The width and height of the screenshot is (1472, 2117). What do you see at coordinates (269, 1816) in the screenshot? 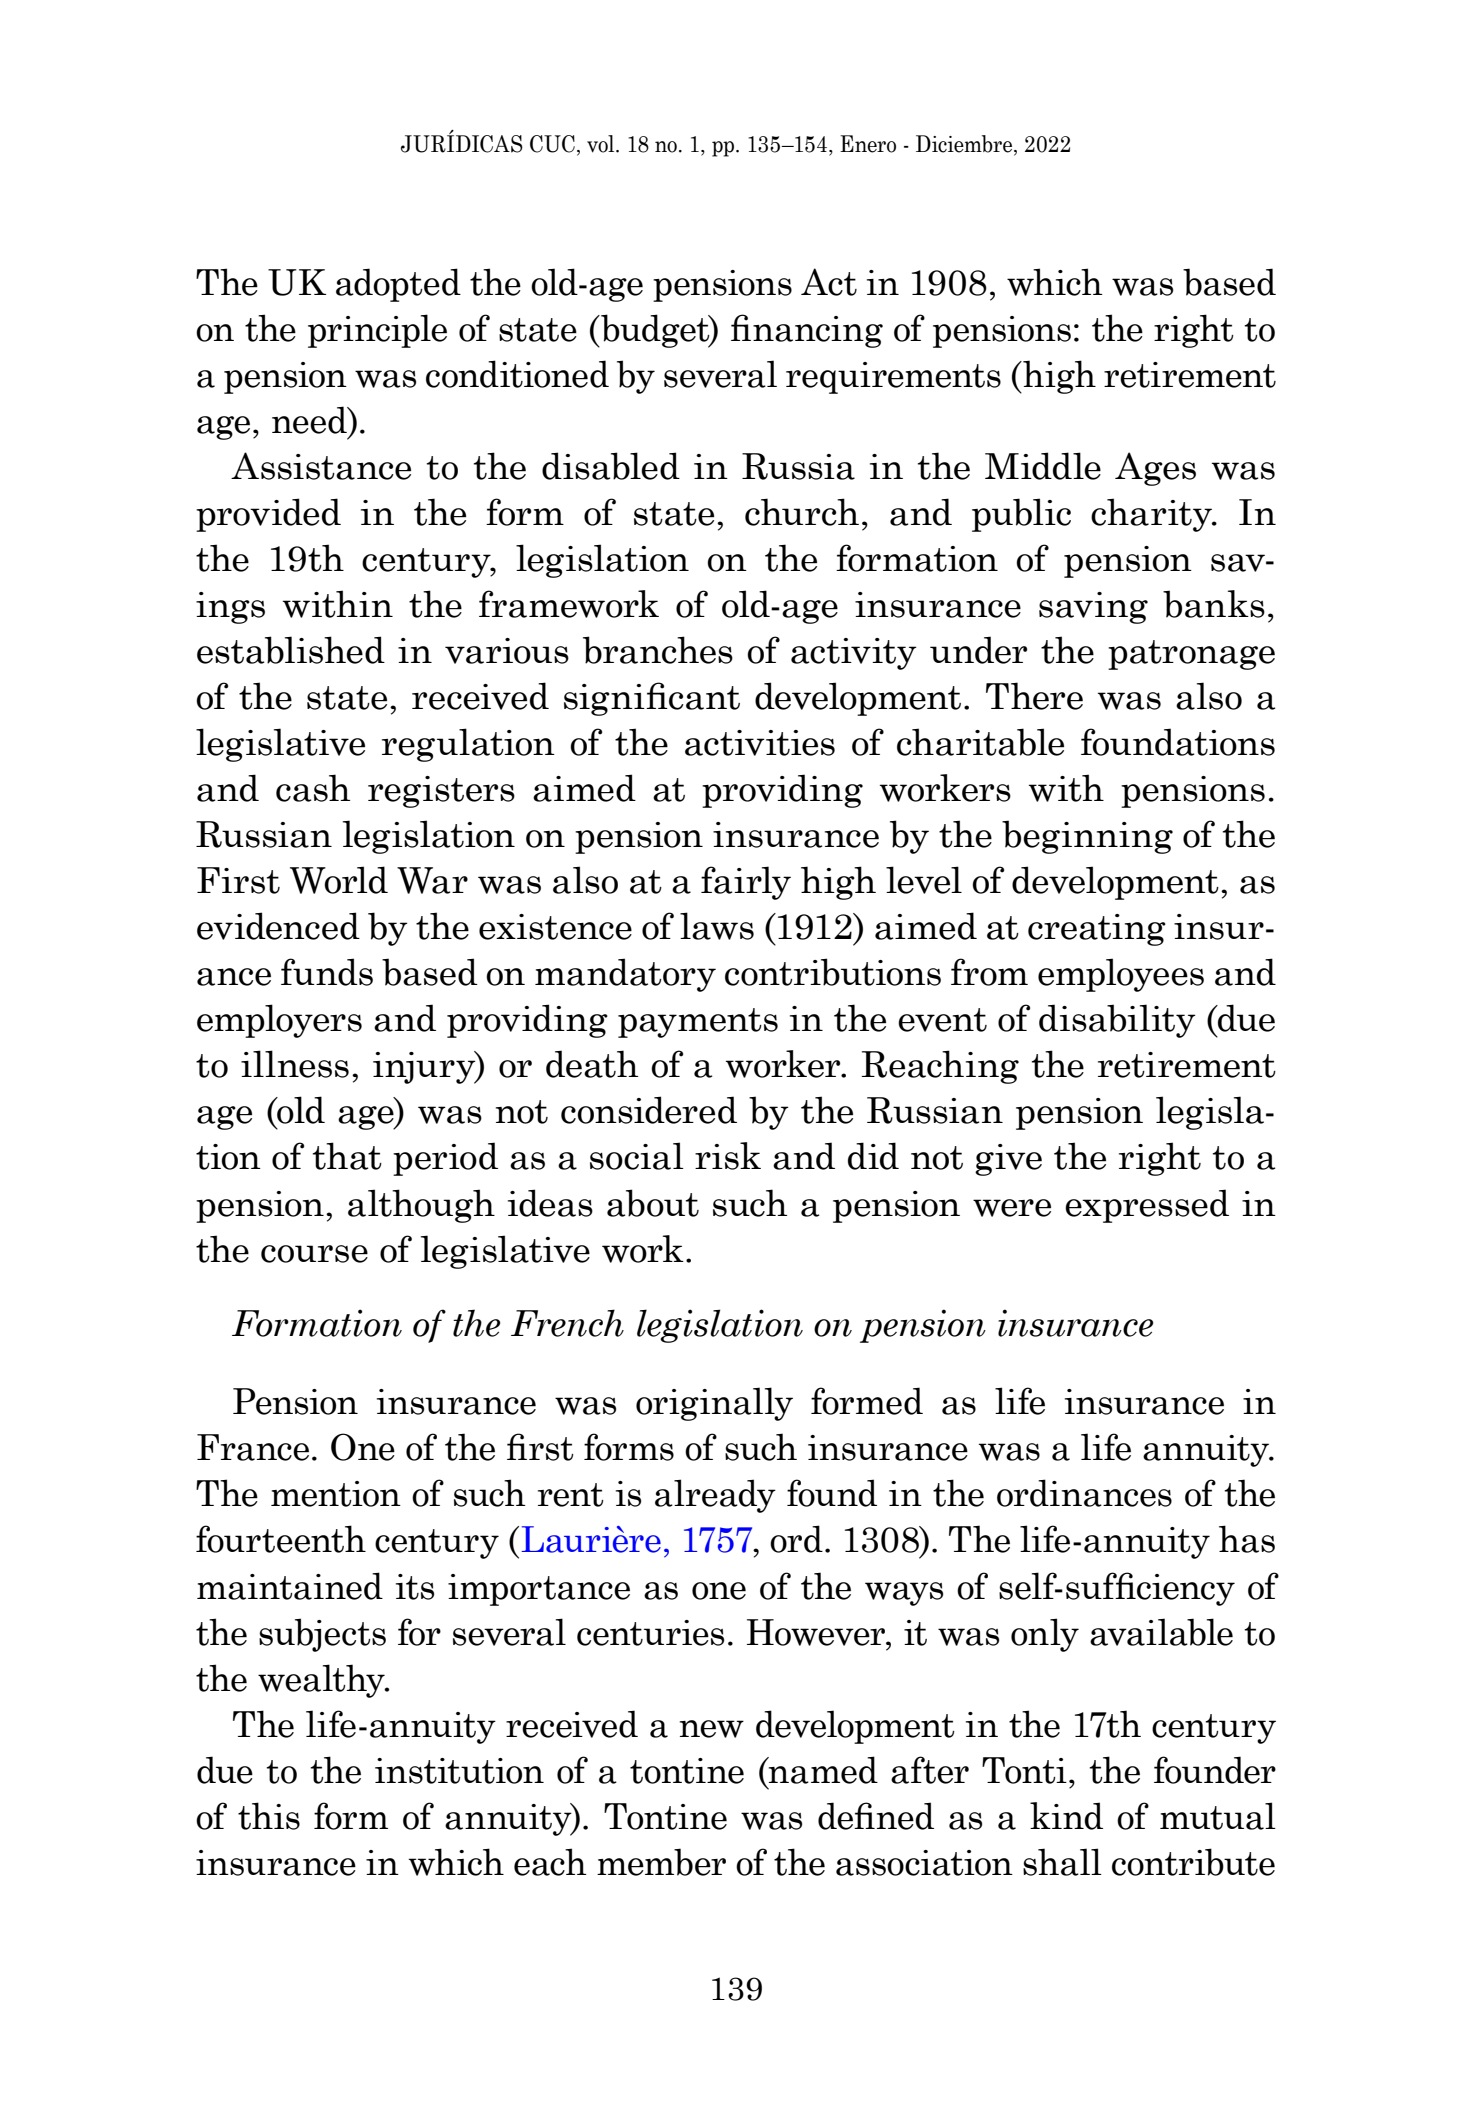
I see `this` at bounding box center [269, 1816].
